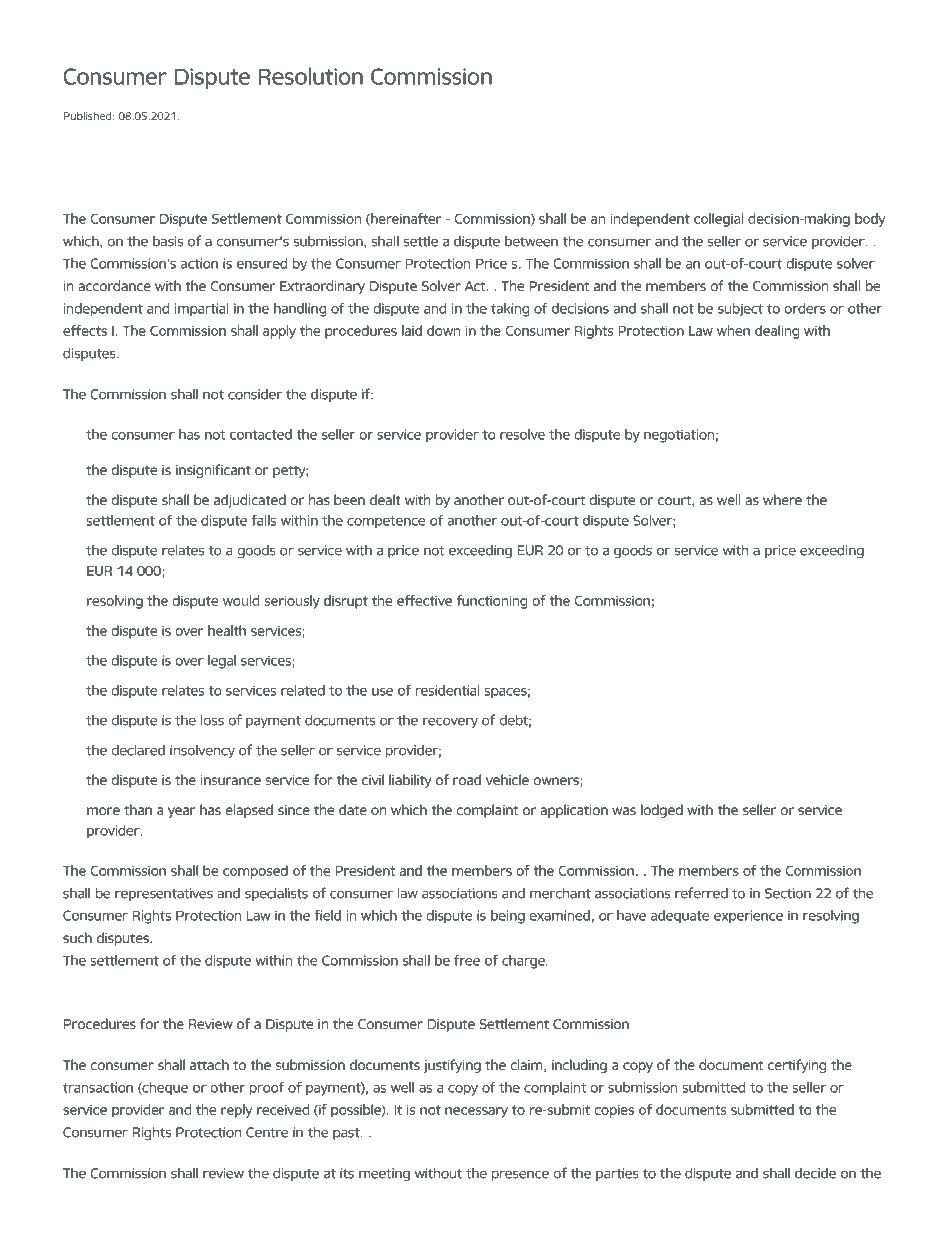 The width and height of the image is (952, 1233). Describe the element at coordinates (788, 893) in the image. I see `Section` at that location.
